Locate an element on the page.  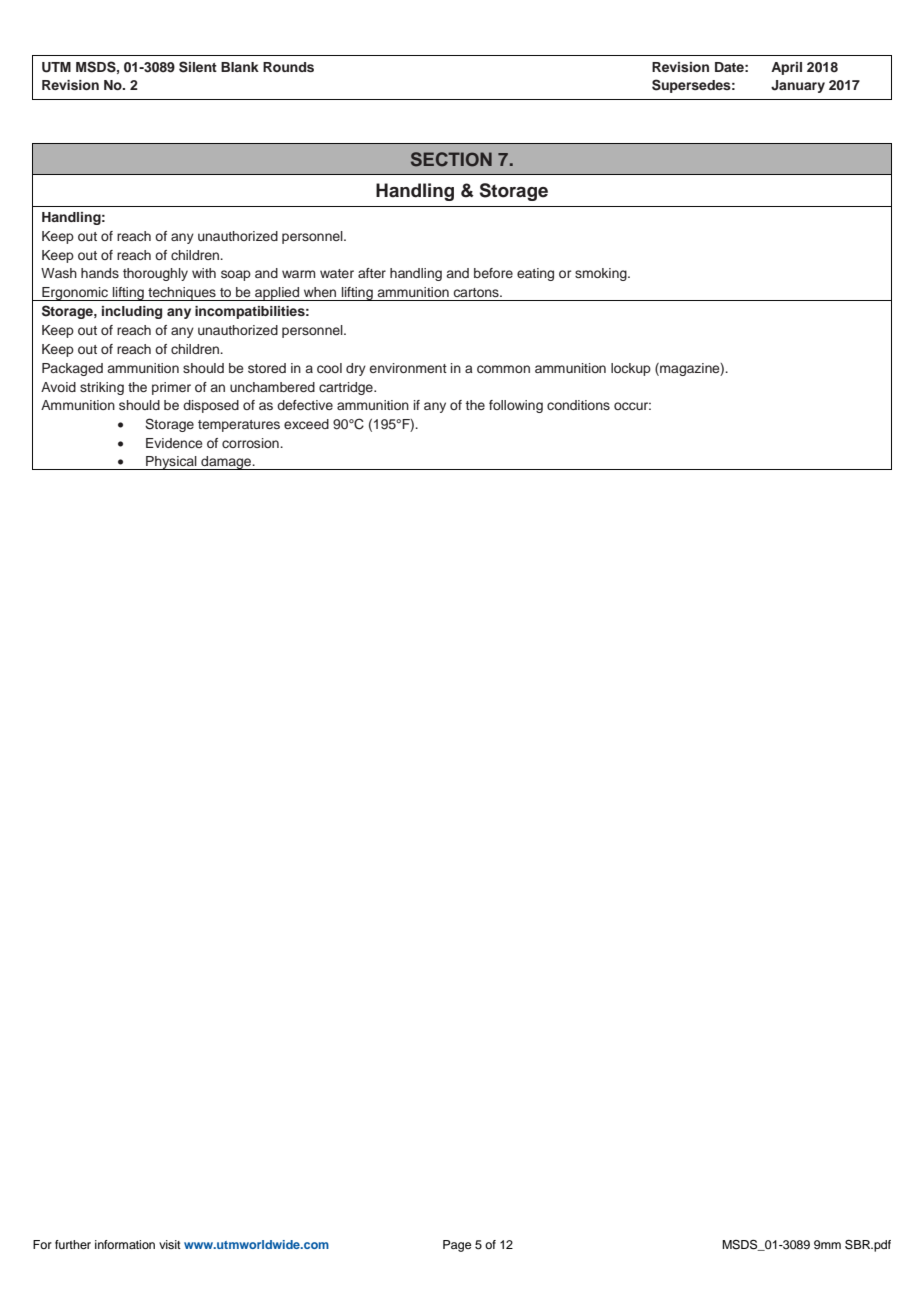
Silent is located at coordinates (198, 67).
